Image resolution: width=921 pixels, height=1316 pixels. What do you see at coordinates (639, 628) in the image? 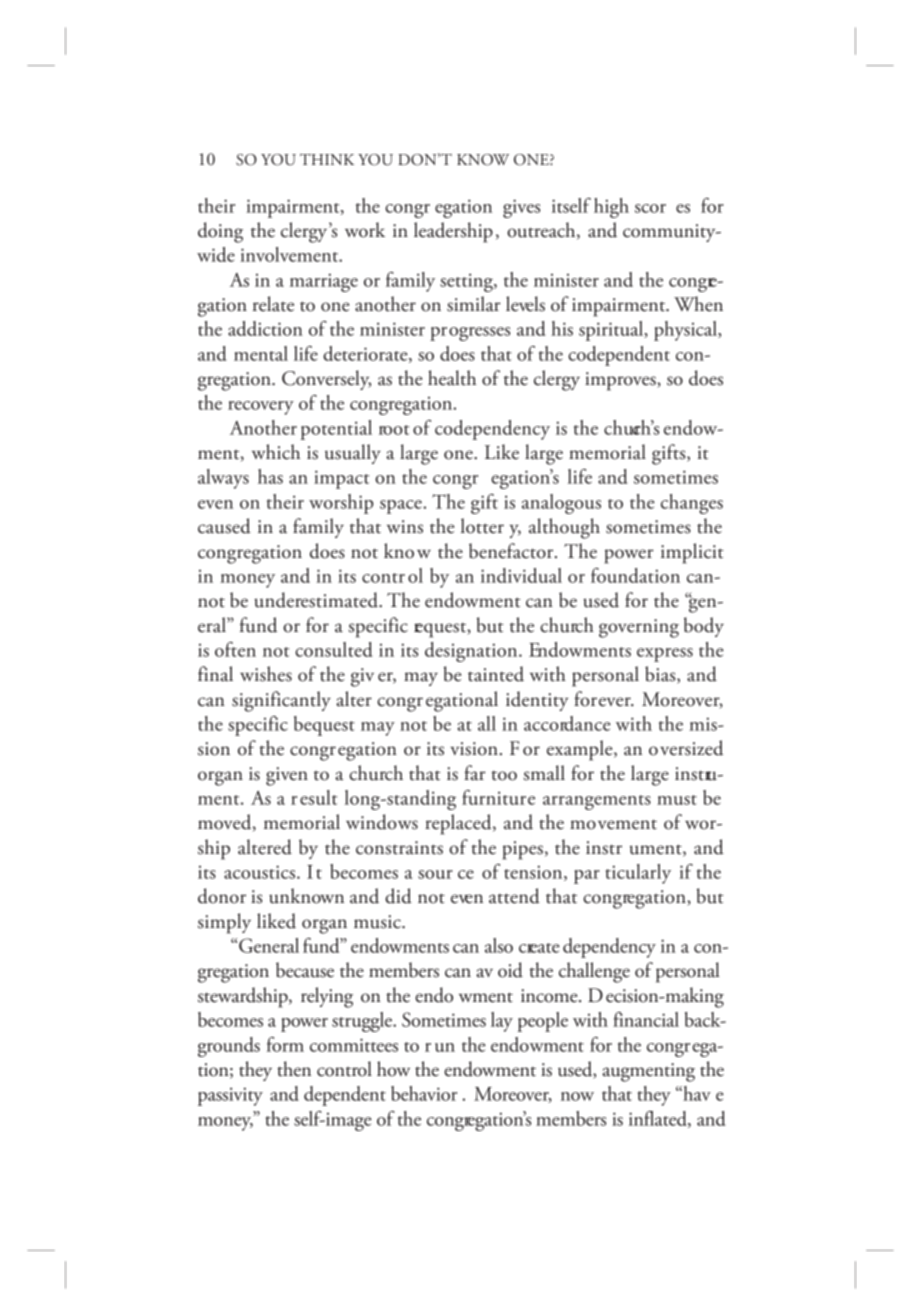
I see `governing` at bounding box center [639, 628].
